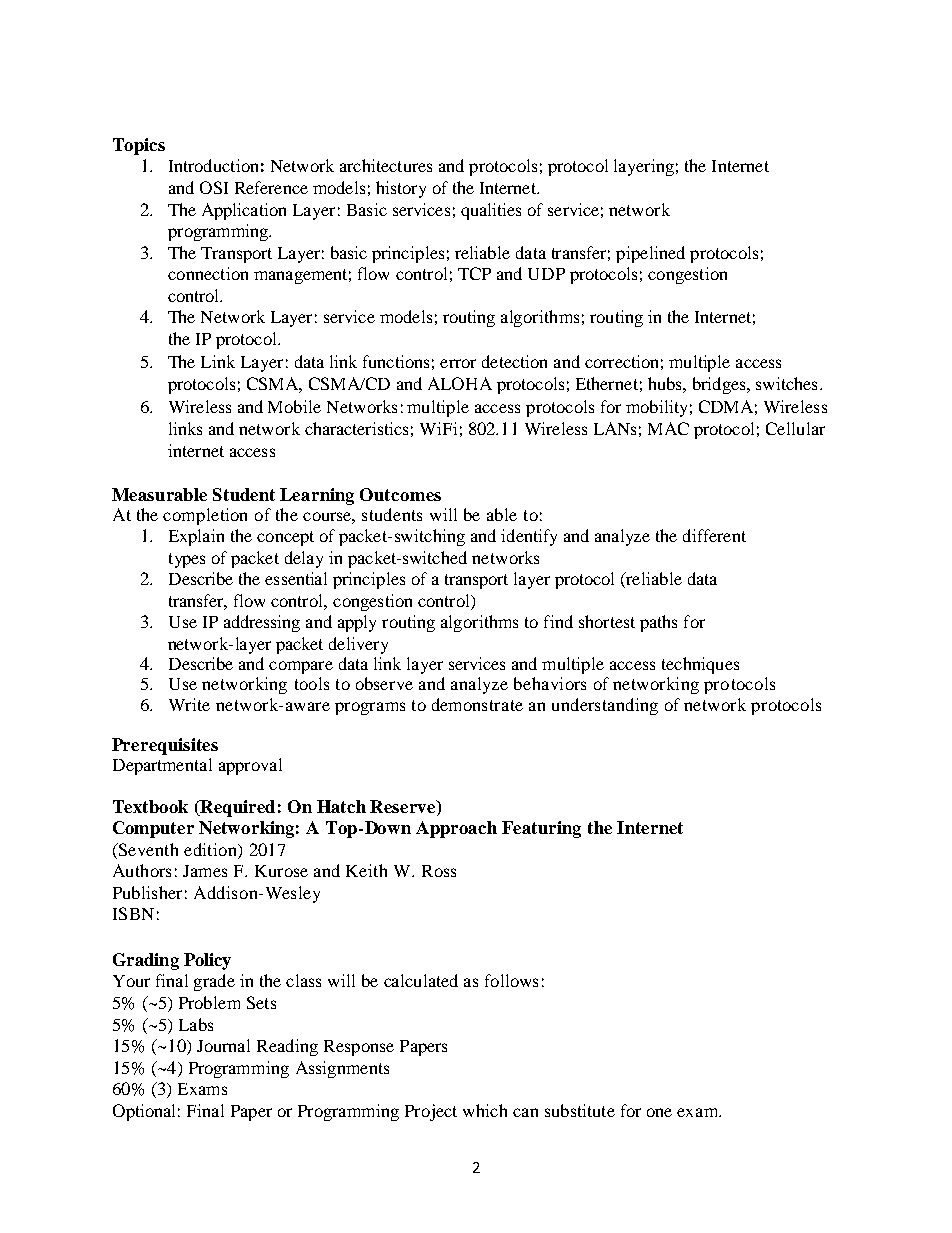 The image size is (952, 1233). What do you see at coordinates (659, 1112) in the document?
I see `one` at bounding box center [659, 1112].
